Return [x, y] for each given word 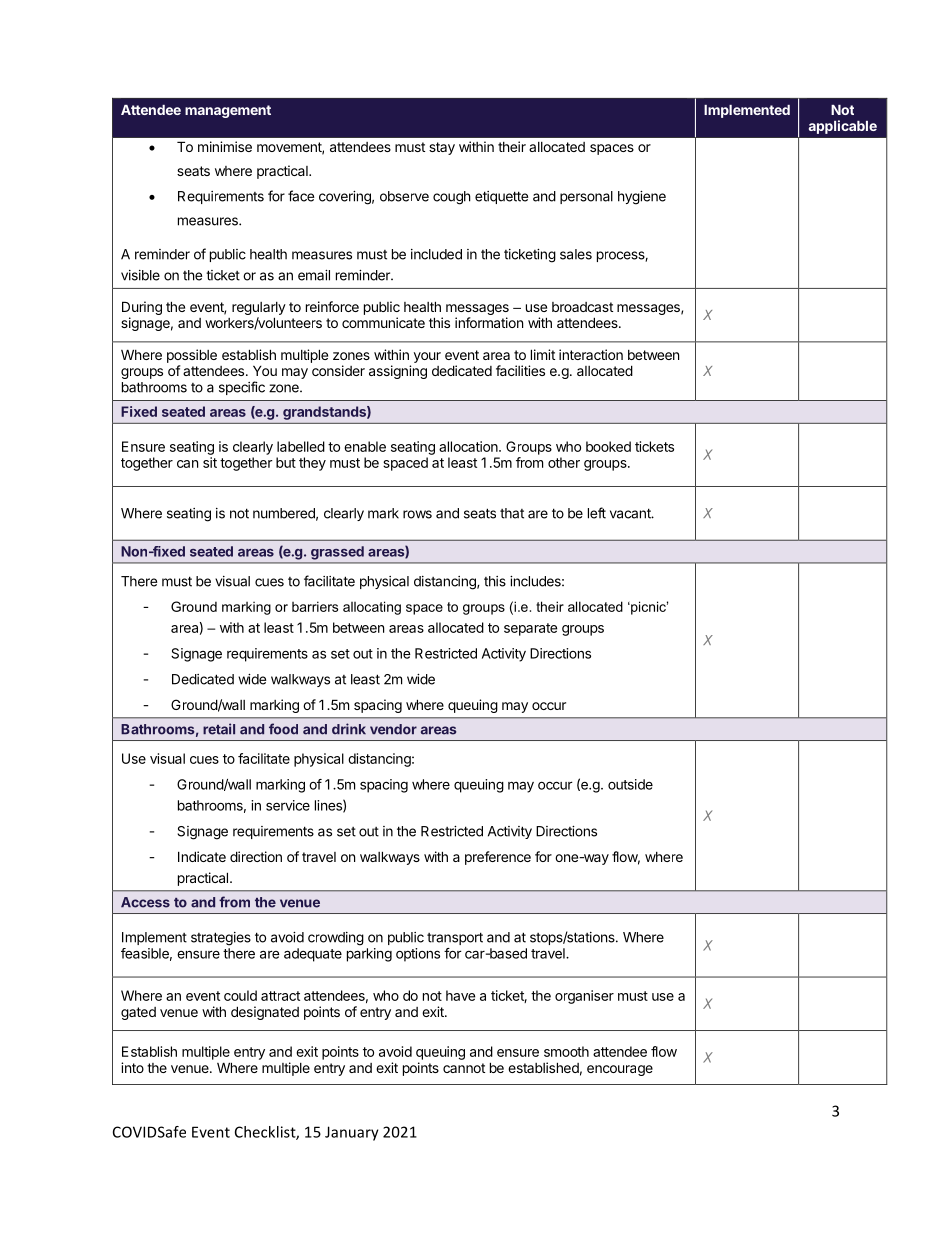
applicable [843, 127]
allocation [469, 446]
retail [219, 729]
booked [608, 446]
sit [210, 462]
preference [498, 858]
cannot [464, 1068]
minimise [225, 146]
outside [630, 784]
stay [442, 148]
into [132, 1067]
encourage [620, 1070]
